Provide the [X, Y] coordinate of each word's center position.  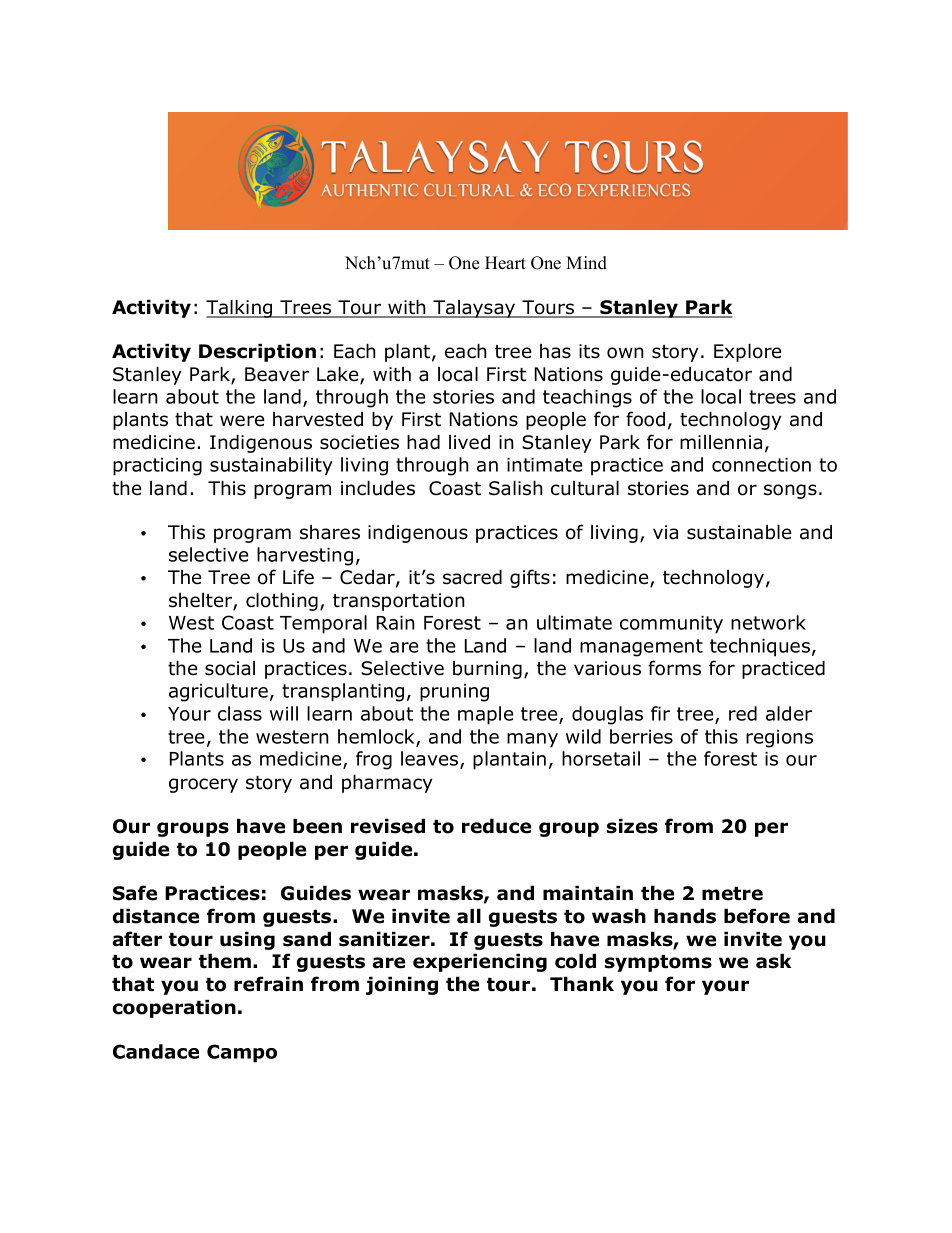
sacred [472, 577]
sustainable [739, 532]
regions [779, 739]
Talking [240, 308]
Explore [748, 352]
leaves [431, 760]
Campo [242, 1053]
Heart [505, 263]
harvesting [305, 556]
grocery [203, 785]
